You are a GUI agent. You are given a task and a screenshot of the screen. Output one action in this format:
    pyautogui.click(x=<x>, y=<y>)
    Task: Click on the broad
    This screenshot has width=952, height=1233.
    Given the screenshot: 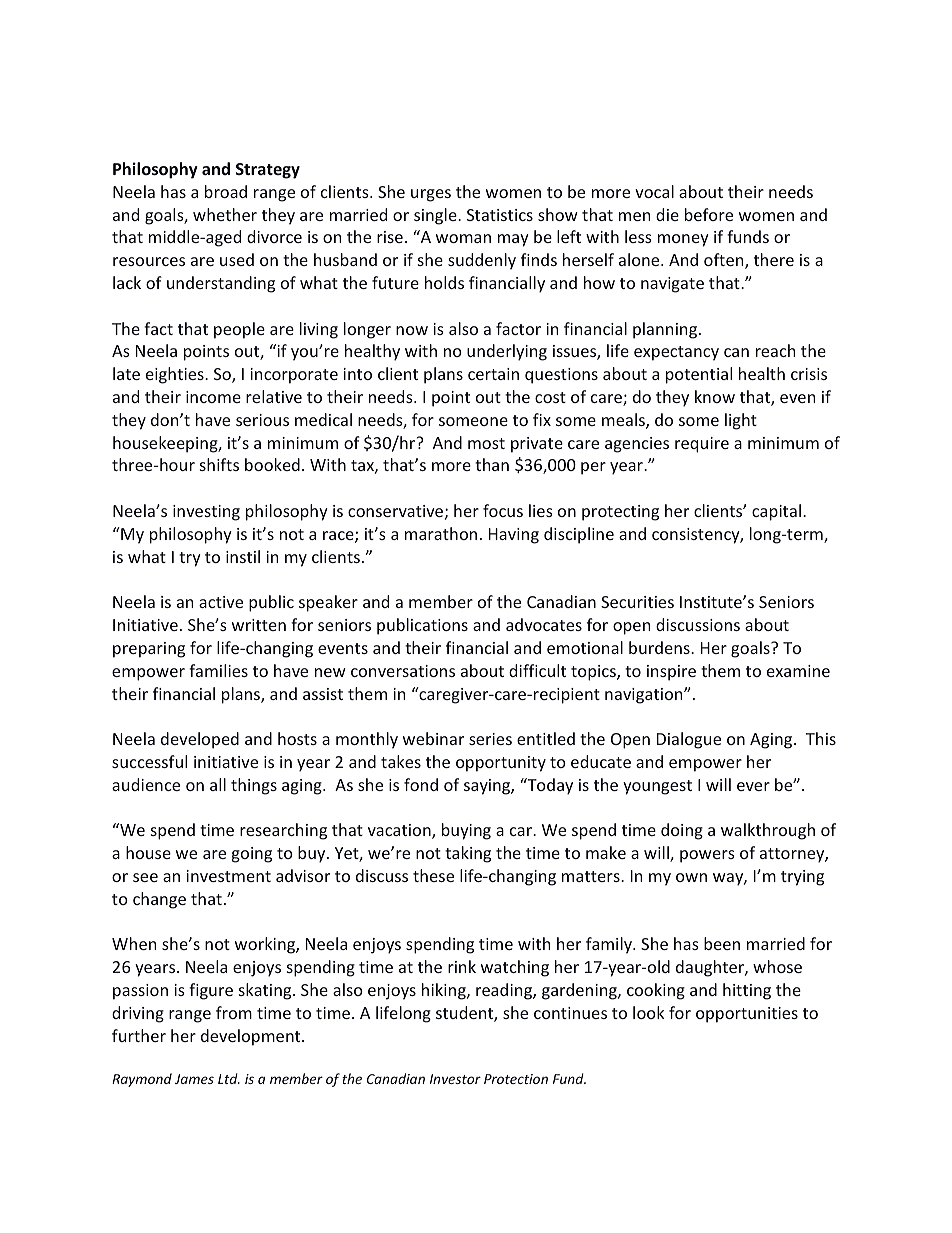 What is the action you would take?
    pyautogui.click(x=226, y=191)
